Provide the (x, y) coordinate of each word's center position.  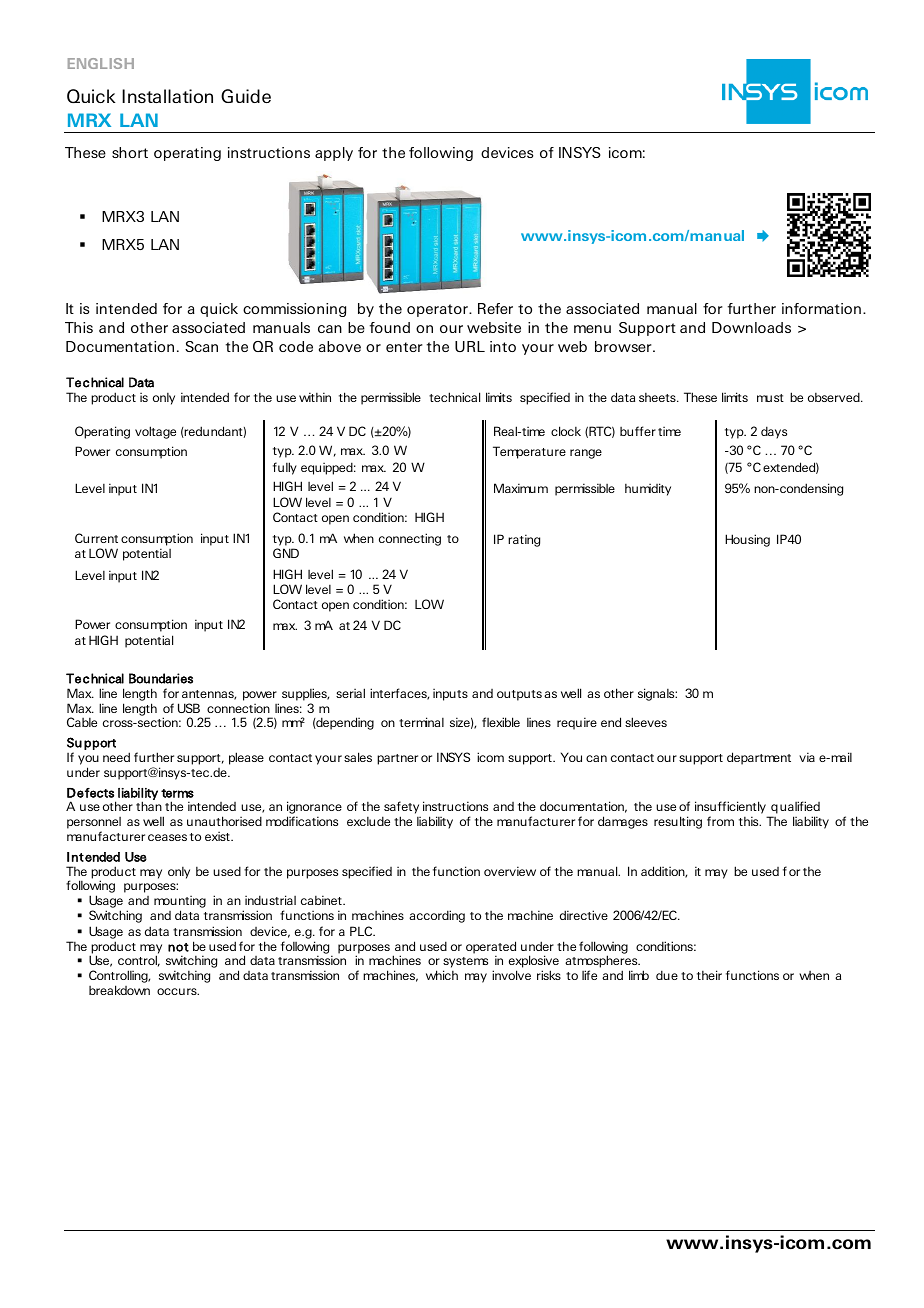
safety (401, 807)
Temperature (529, 452)
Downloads (751, 327)
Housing (747, 540)
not (178, 947)
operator (438, 310)
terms (177, 793)
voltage (155, 432)
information (821, 308)
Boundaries (161, 678)
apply (334, 154)
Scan (201, 346)
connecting (410, 539)
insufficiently (730, 807)
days (774, 432)
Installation (167, 96)
